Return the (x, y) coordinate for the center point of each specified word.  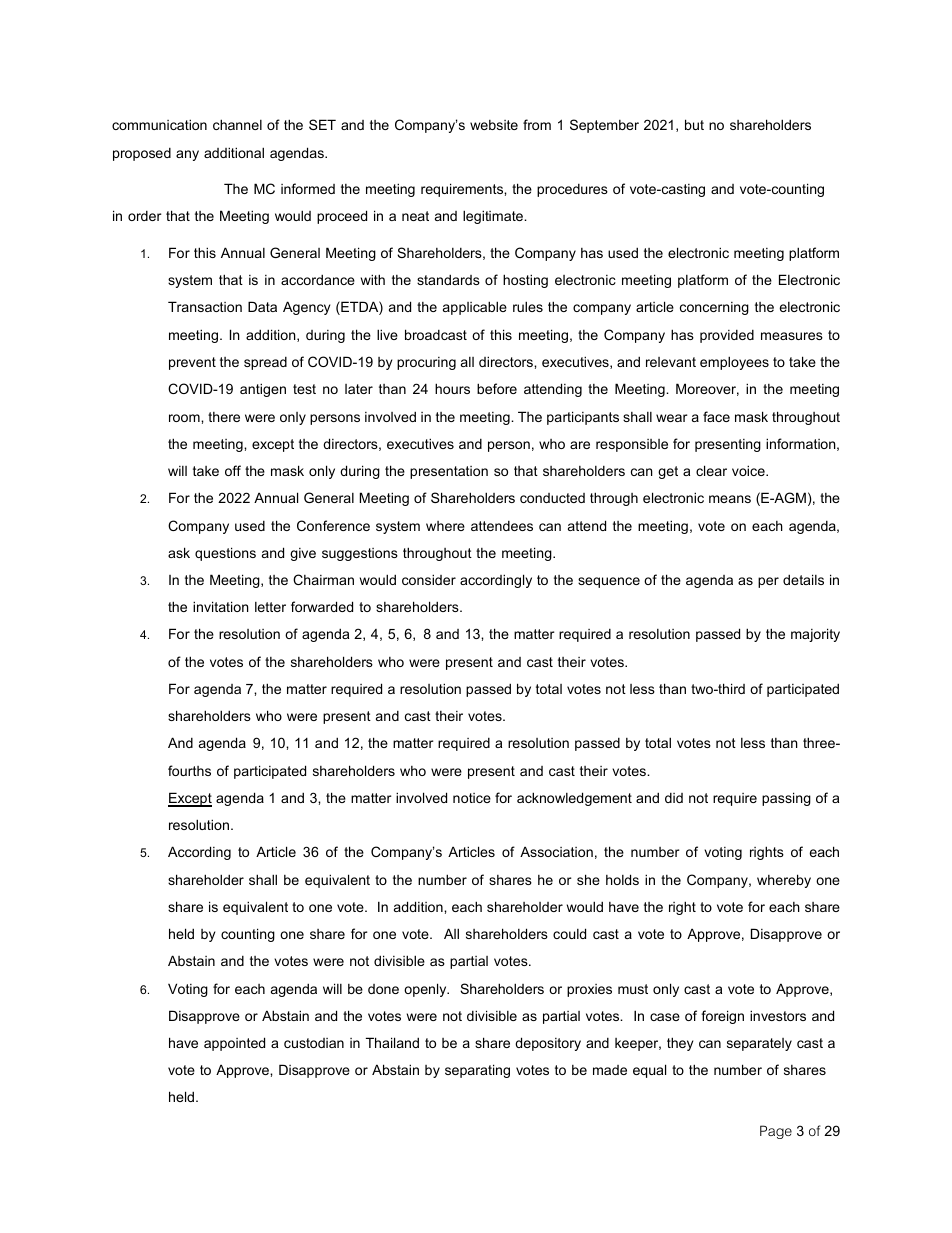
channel (237, 124)
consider (429, 579)
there (224, 417)
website (494, 125)
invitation (221, 606)
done (383, 989)
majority (815, 635)
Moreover (707, 389)
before (497, 388)
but (694, 124)
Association (556, 851)
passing (786, 799)
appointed (234, 1044)
